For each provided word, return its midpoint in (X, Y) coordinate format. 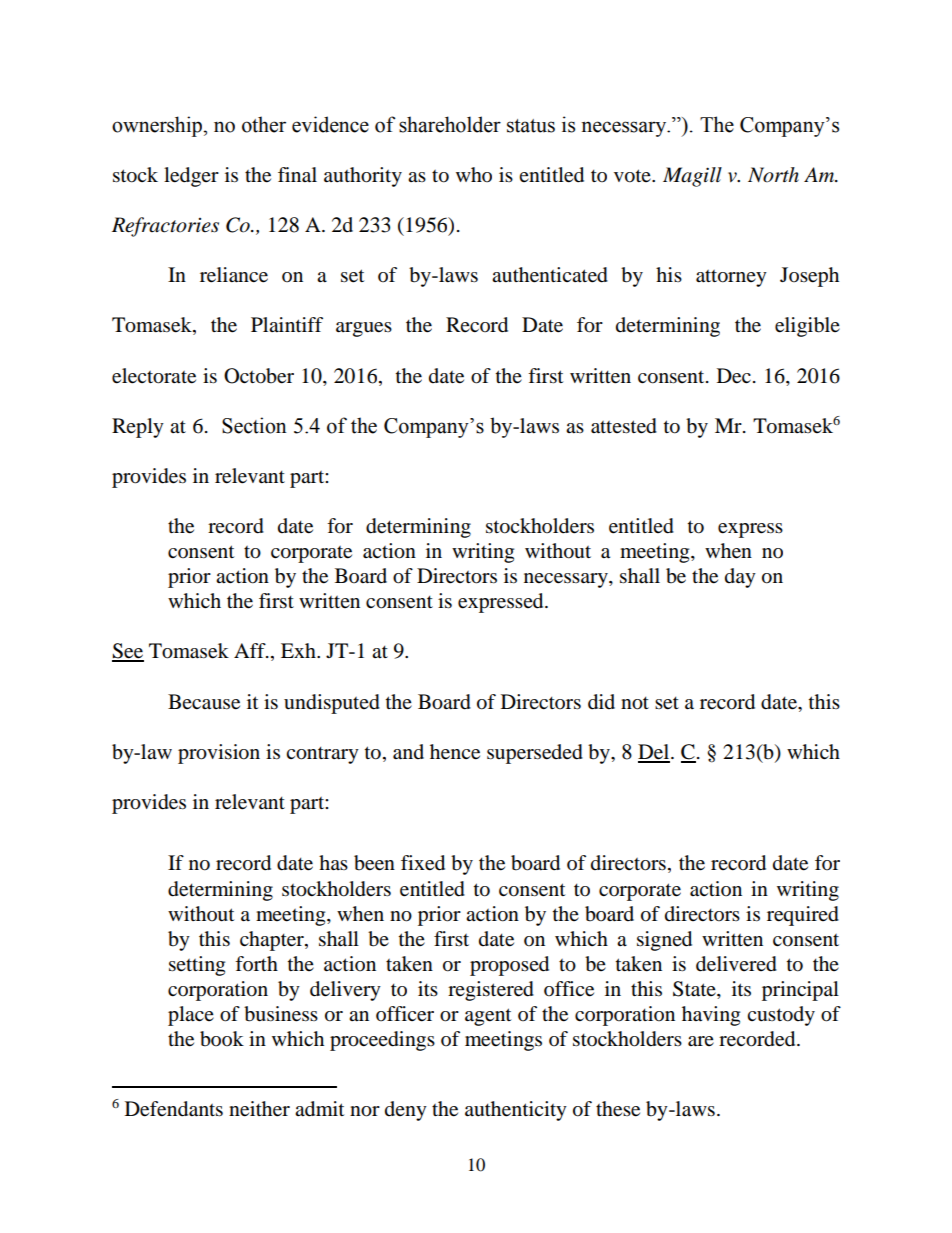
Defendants (174, 1109)
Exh (299, 650)
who (474, 175)
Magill (692, 177)
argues (364, 329)
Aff (251, 650)
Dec (734, 376)
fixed (423, 863)
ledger (191, 177)
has (333, 862)
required (803, 916)
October (259, 376)
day (740, 578)
